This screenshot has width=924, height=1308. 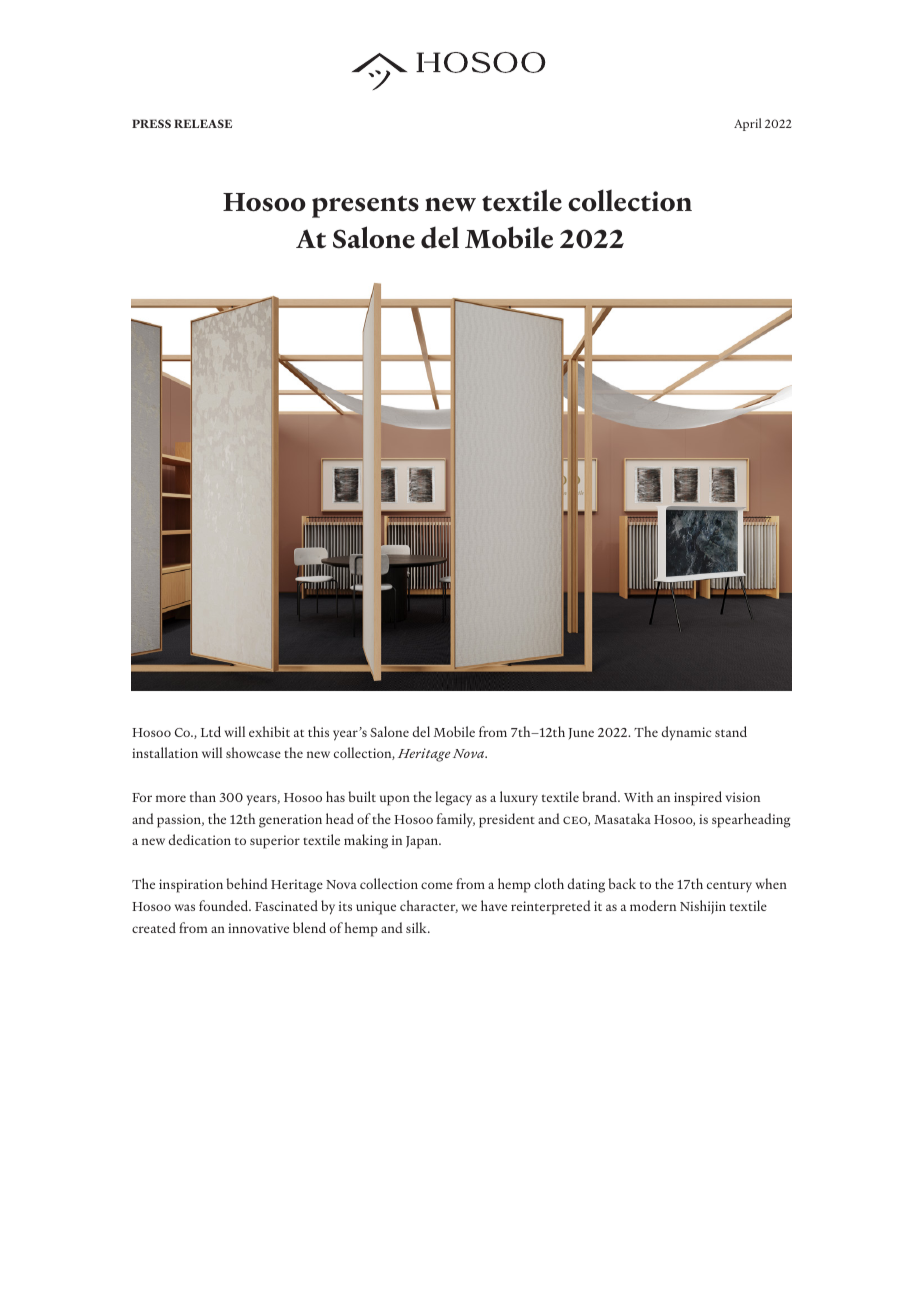 I want to click on April, so click(x=748, y=124).
